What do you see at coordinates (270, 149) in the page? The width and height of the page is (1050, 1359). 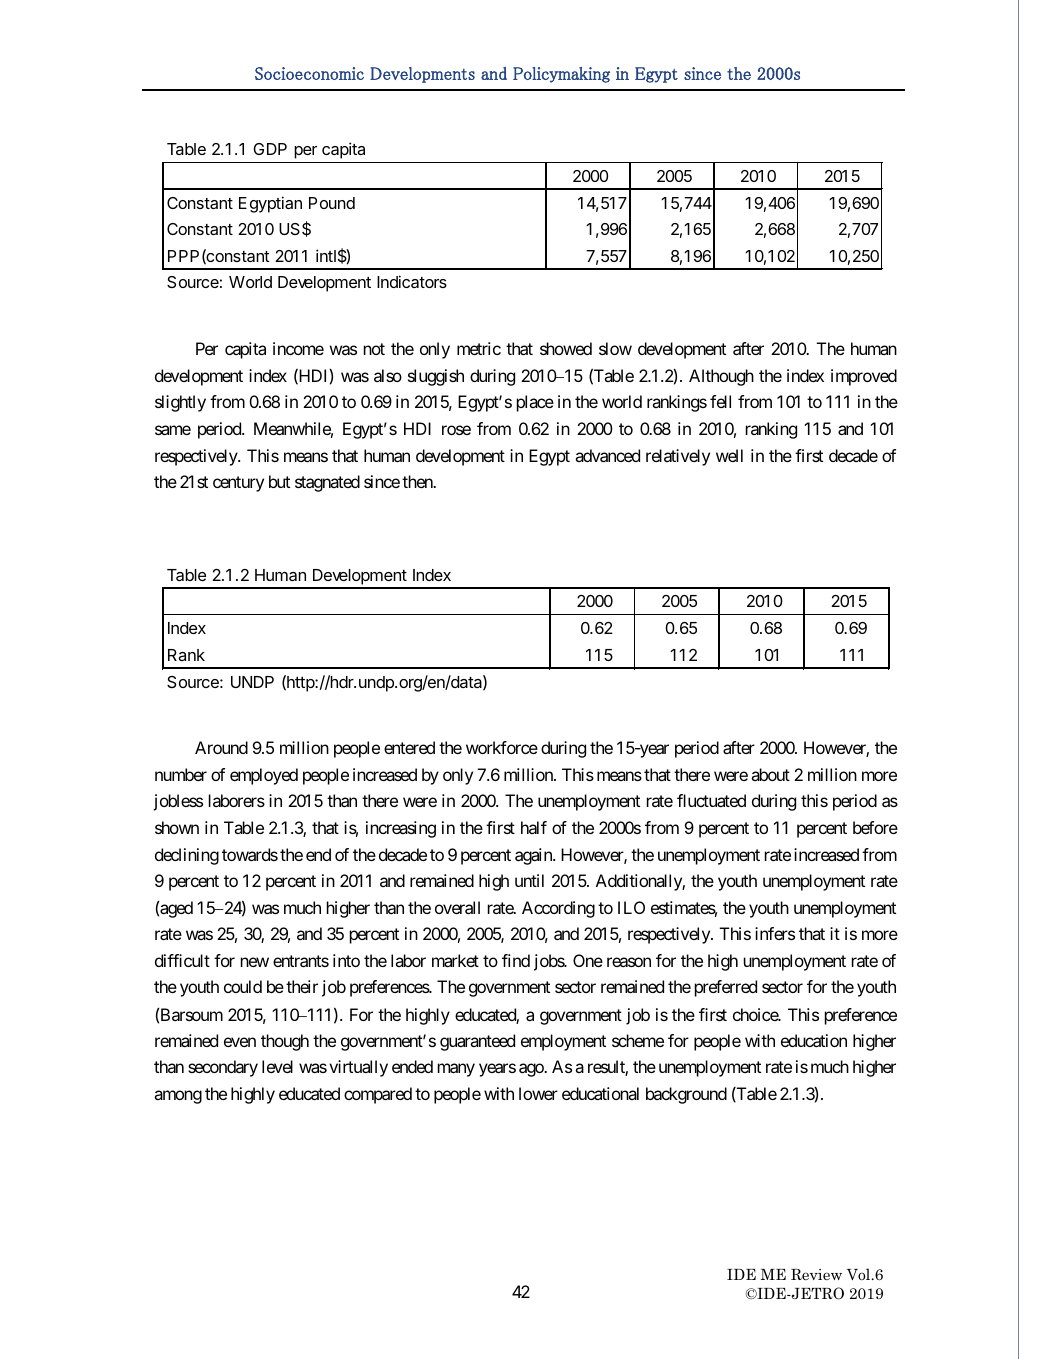 I see `GDP` at bounding box center [270, 149].
